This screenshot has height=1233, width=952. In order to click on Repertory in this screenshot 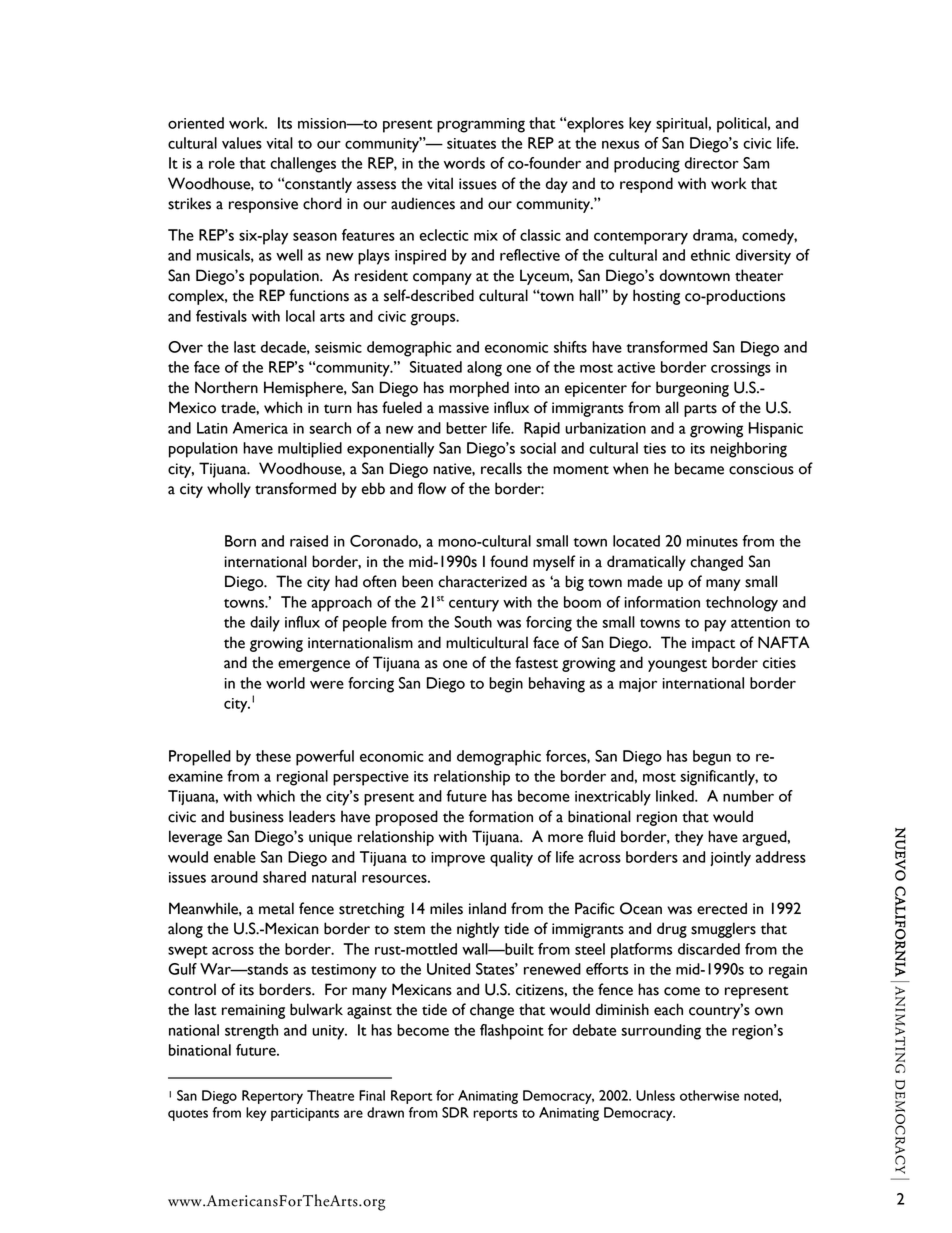, I will do `click(272, 1097)`.
